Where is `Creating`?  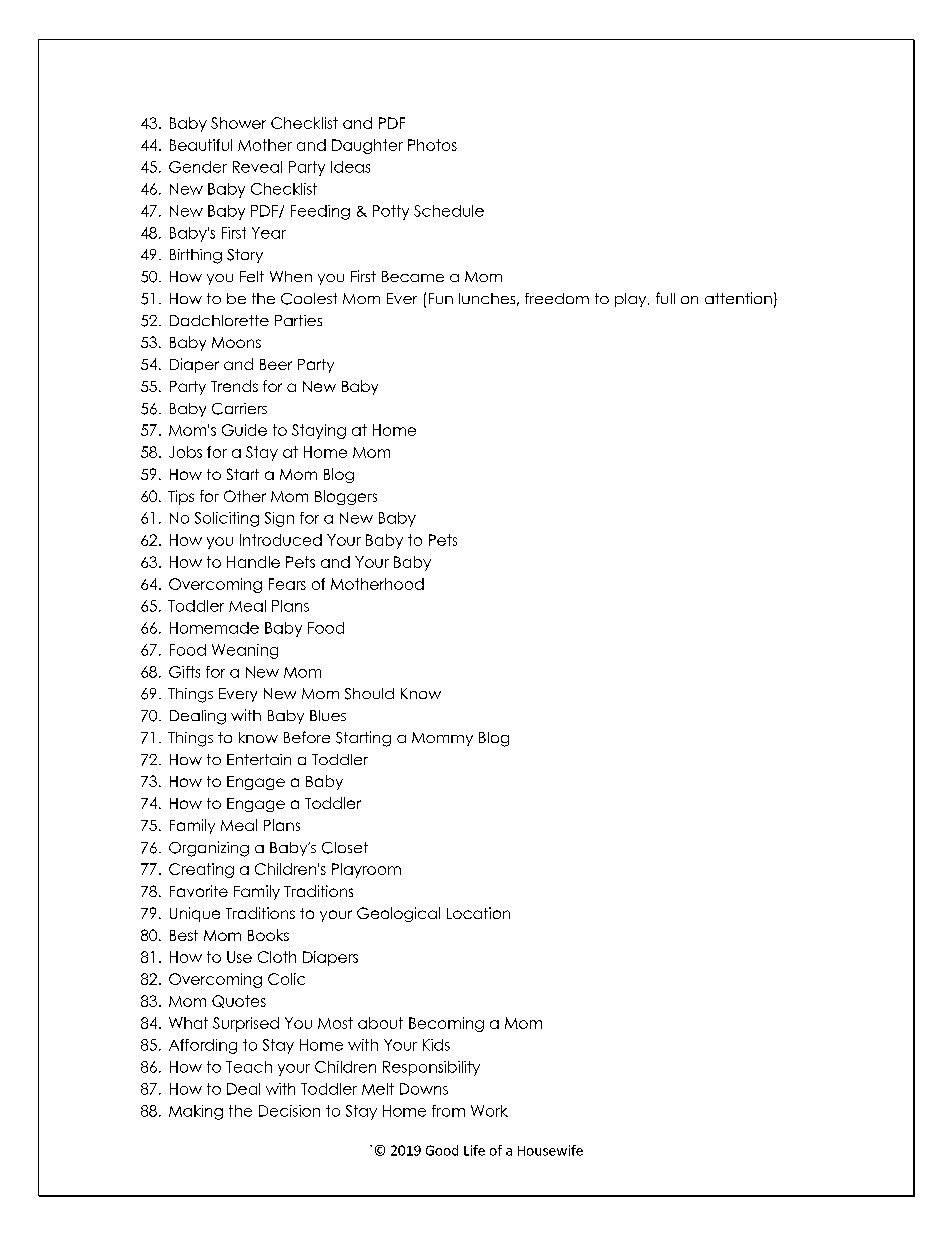 Creating is located at coordinates (201, 870).
